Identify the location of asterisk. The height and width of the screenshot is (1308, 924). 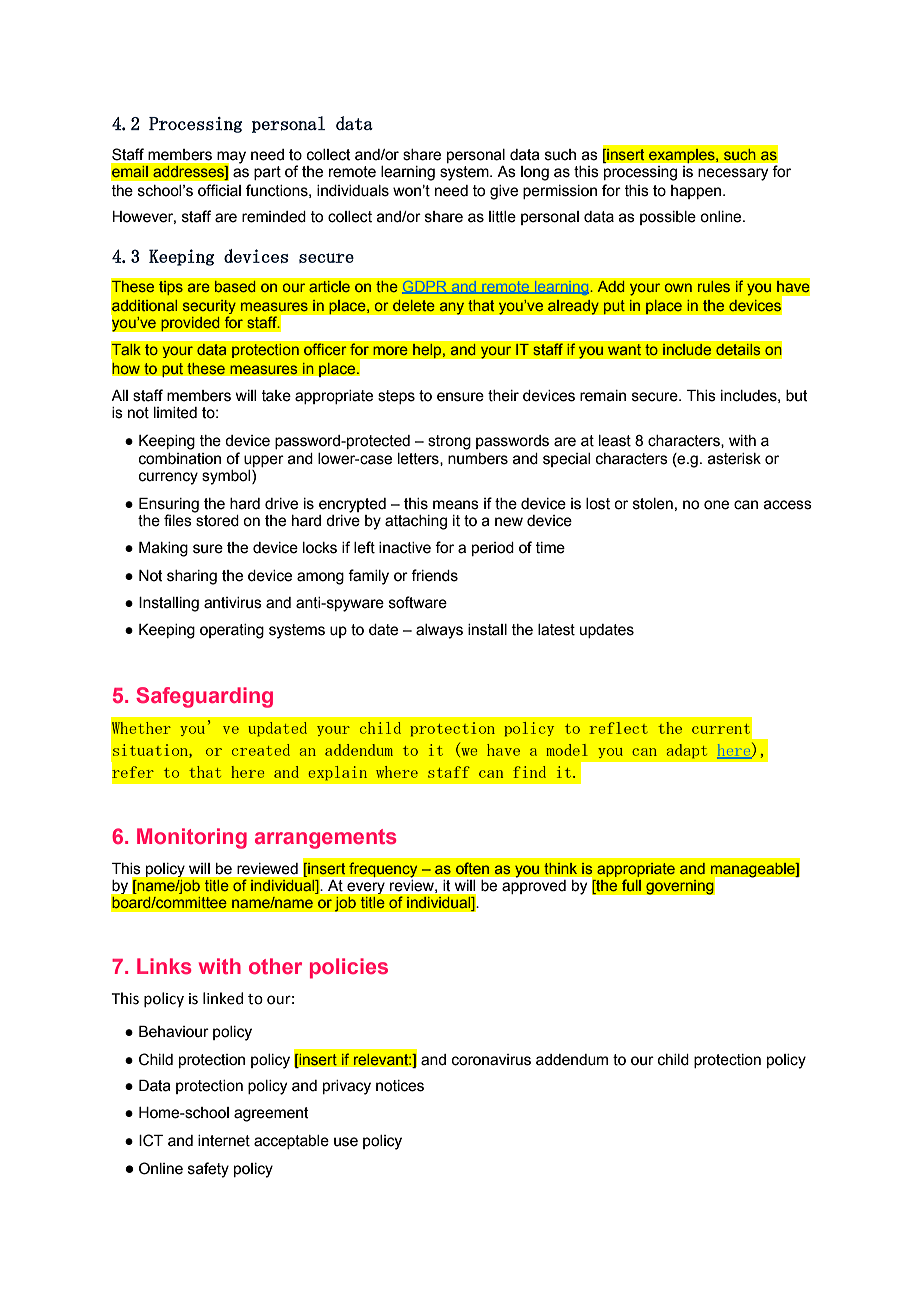
(734, 459).
